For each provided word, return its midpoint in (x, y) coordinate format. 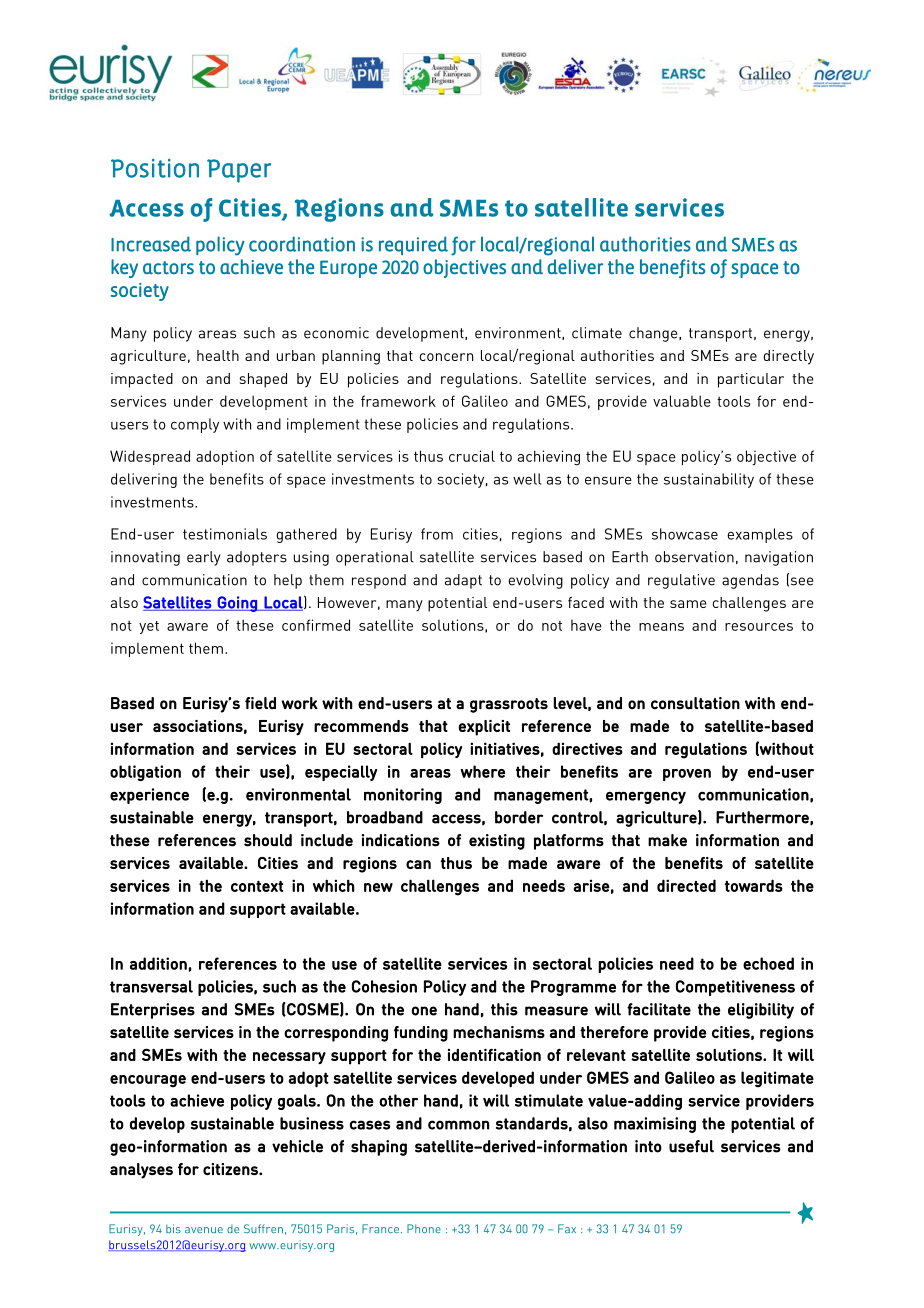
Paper (239, 171)
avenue (204, 1230)
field (260, 703)
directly (788, 357)
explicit (484, 728)
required (413, 245)
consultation (695, 703)
